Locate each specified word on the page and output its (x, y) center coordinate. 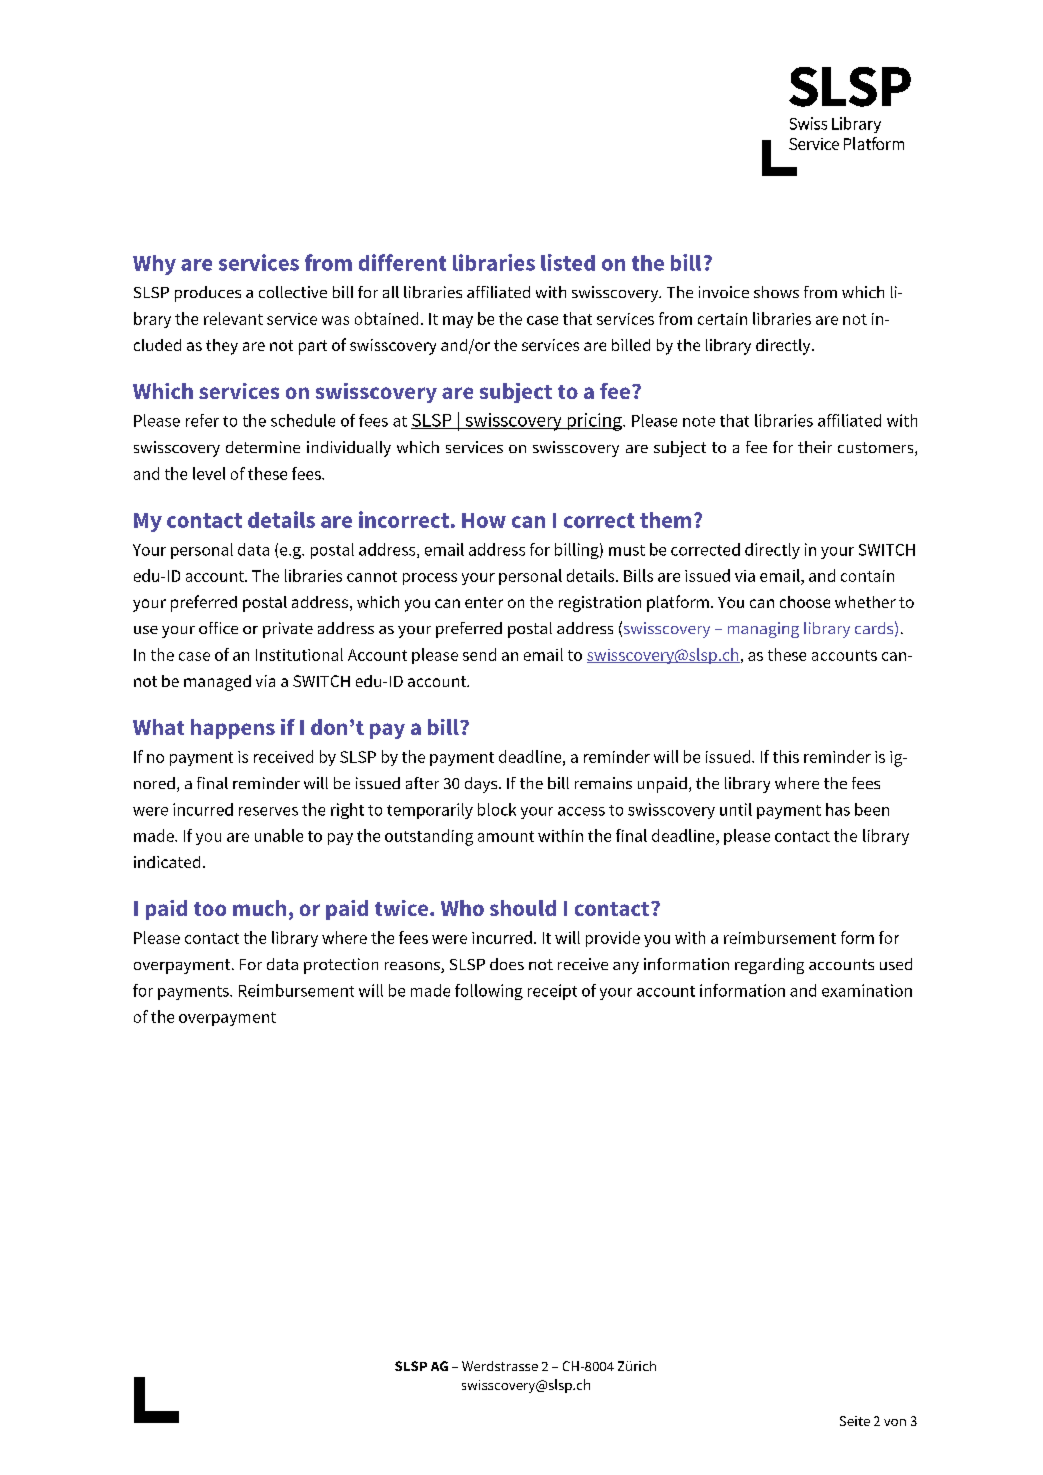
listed (568, 262)
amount (506, 836)
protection (341, 966)
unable (279, 835)
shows (776, 292)
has (838, 809)
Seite (855, 1421)
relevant (233, 318)
